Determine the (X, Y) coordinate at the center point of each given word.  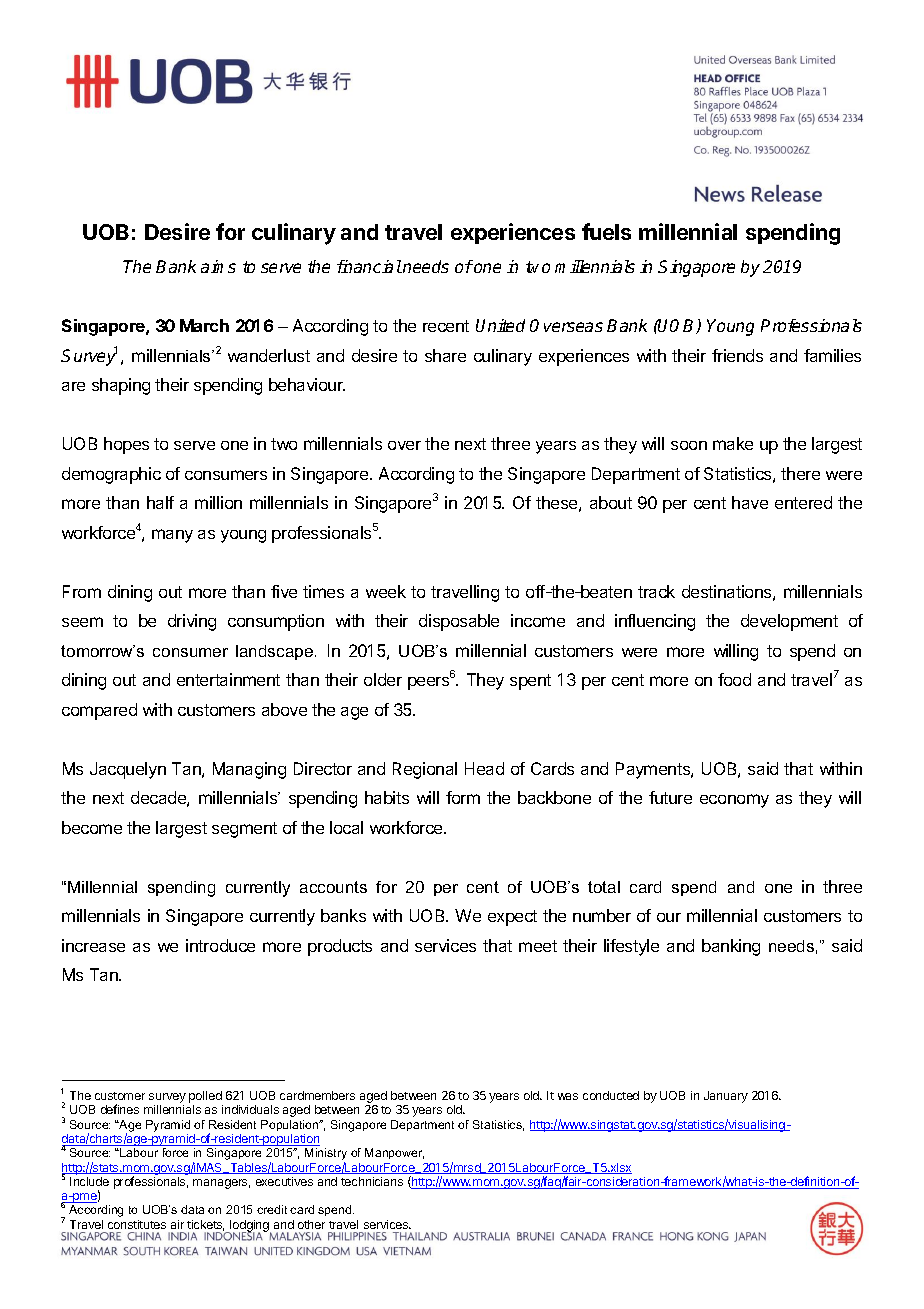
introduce (220, 945)
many (172, 536)
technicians (372, 1181)
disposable (459, 622)
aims (218, 266)
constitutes (137, 1224)
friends (737, 355)
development (789, 622)
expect (512, 918)
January (726, 1097)
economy (734, 801)
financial (369, 266)
